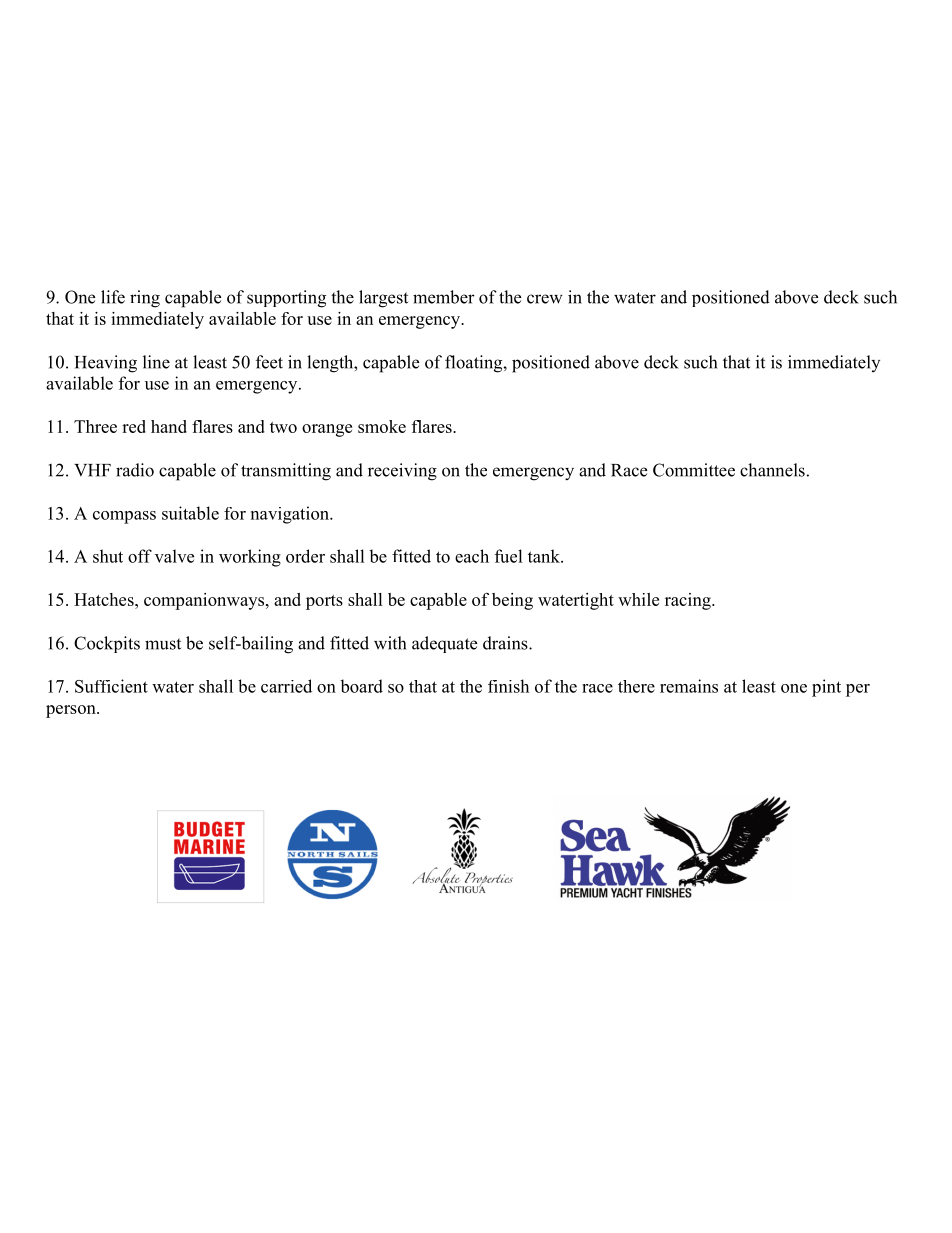 Image resolution: width=952 pixels, height=1233 pixels. I want to click on remains, so click(689, 686).
